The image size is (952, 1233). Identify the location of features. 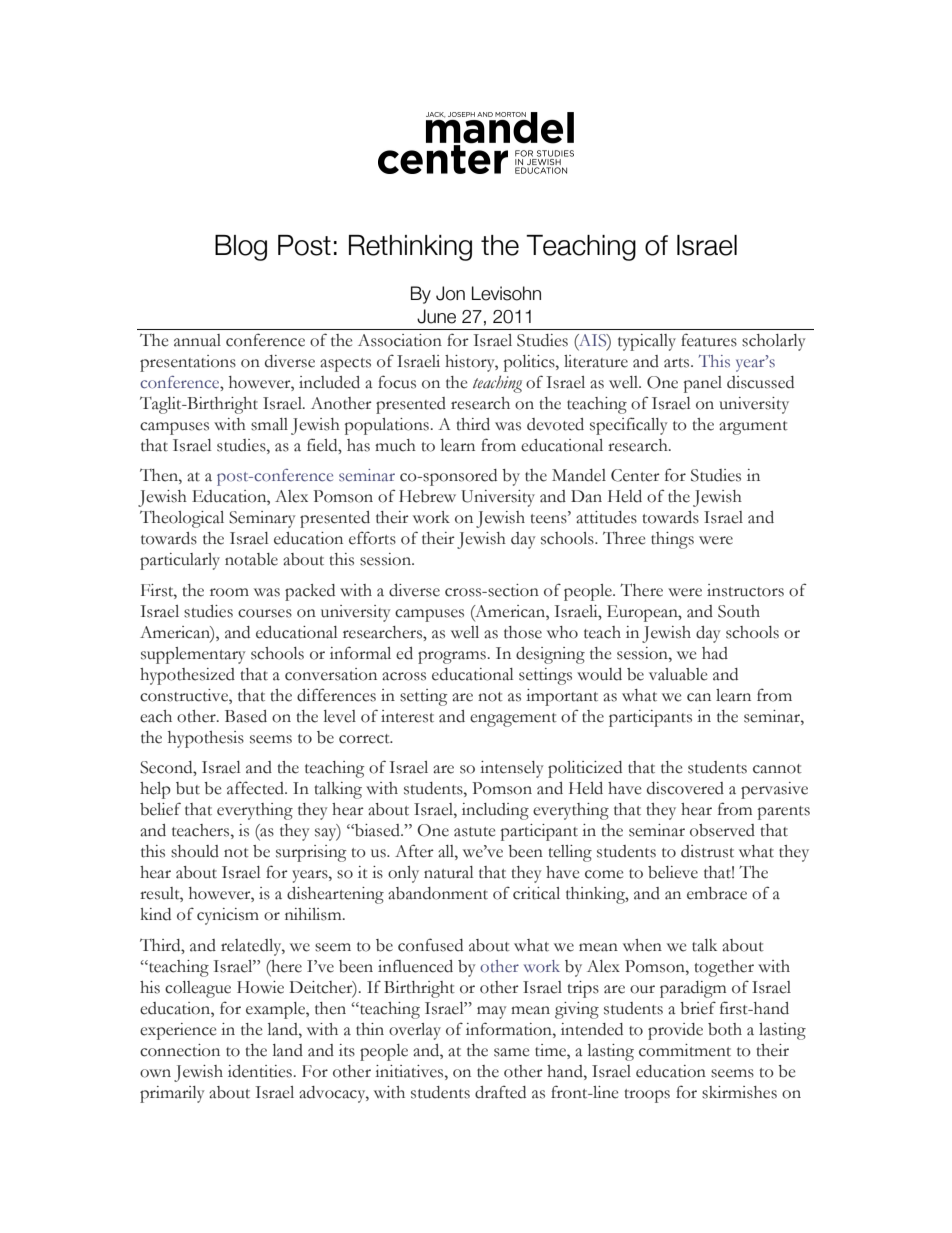
(709, 340).
